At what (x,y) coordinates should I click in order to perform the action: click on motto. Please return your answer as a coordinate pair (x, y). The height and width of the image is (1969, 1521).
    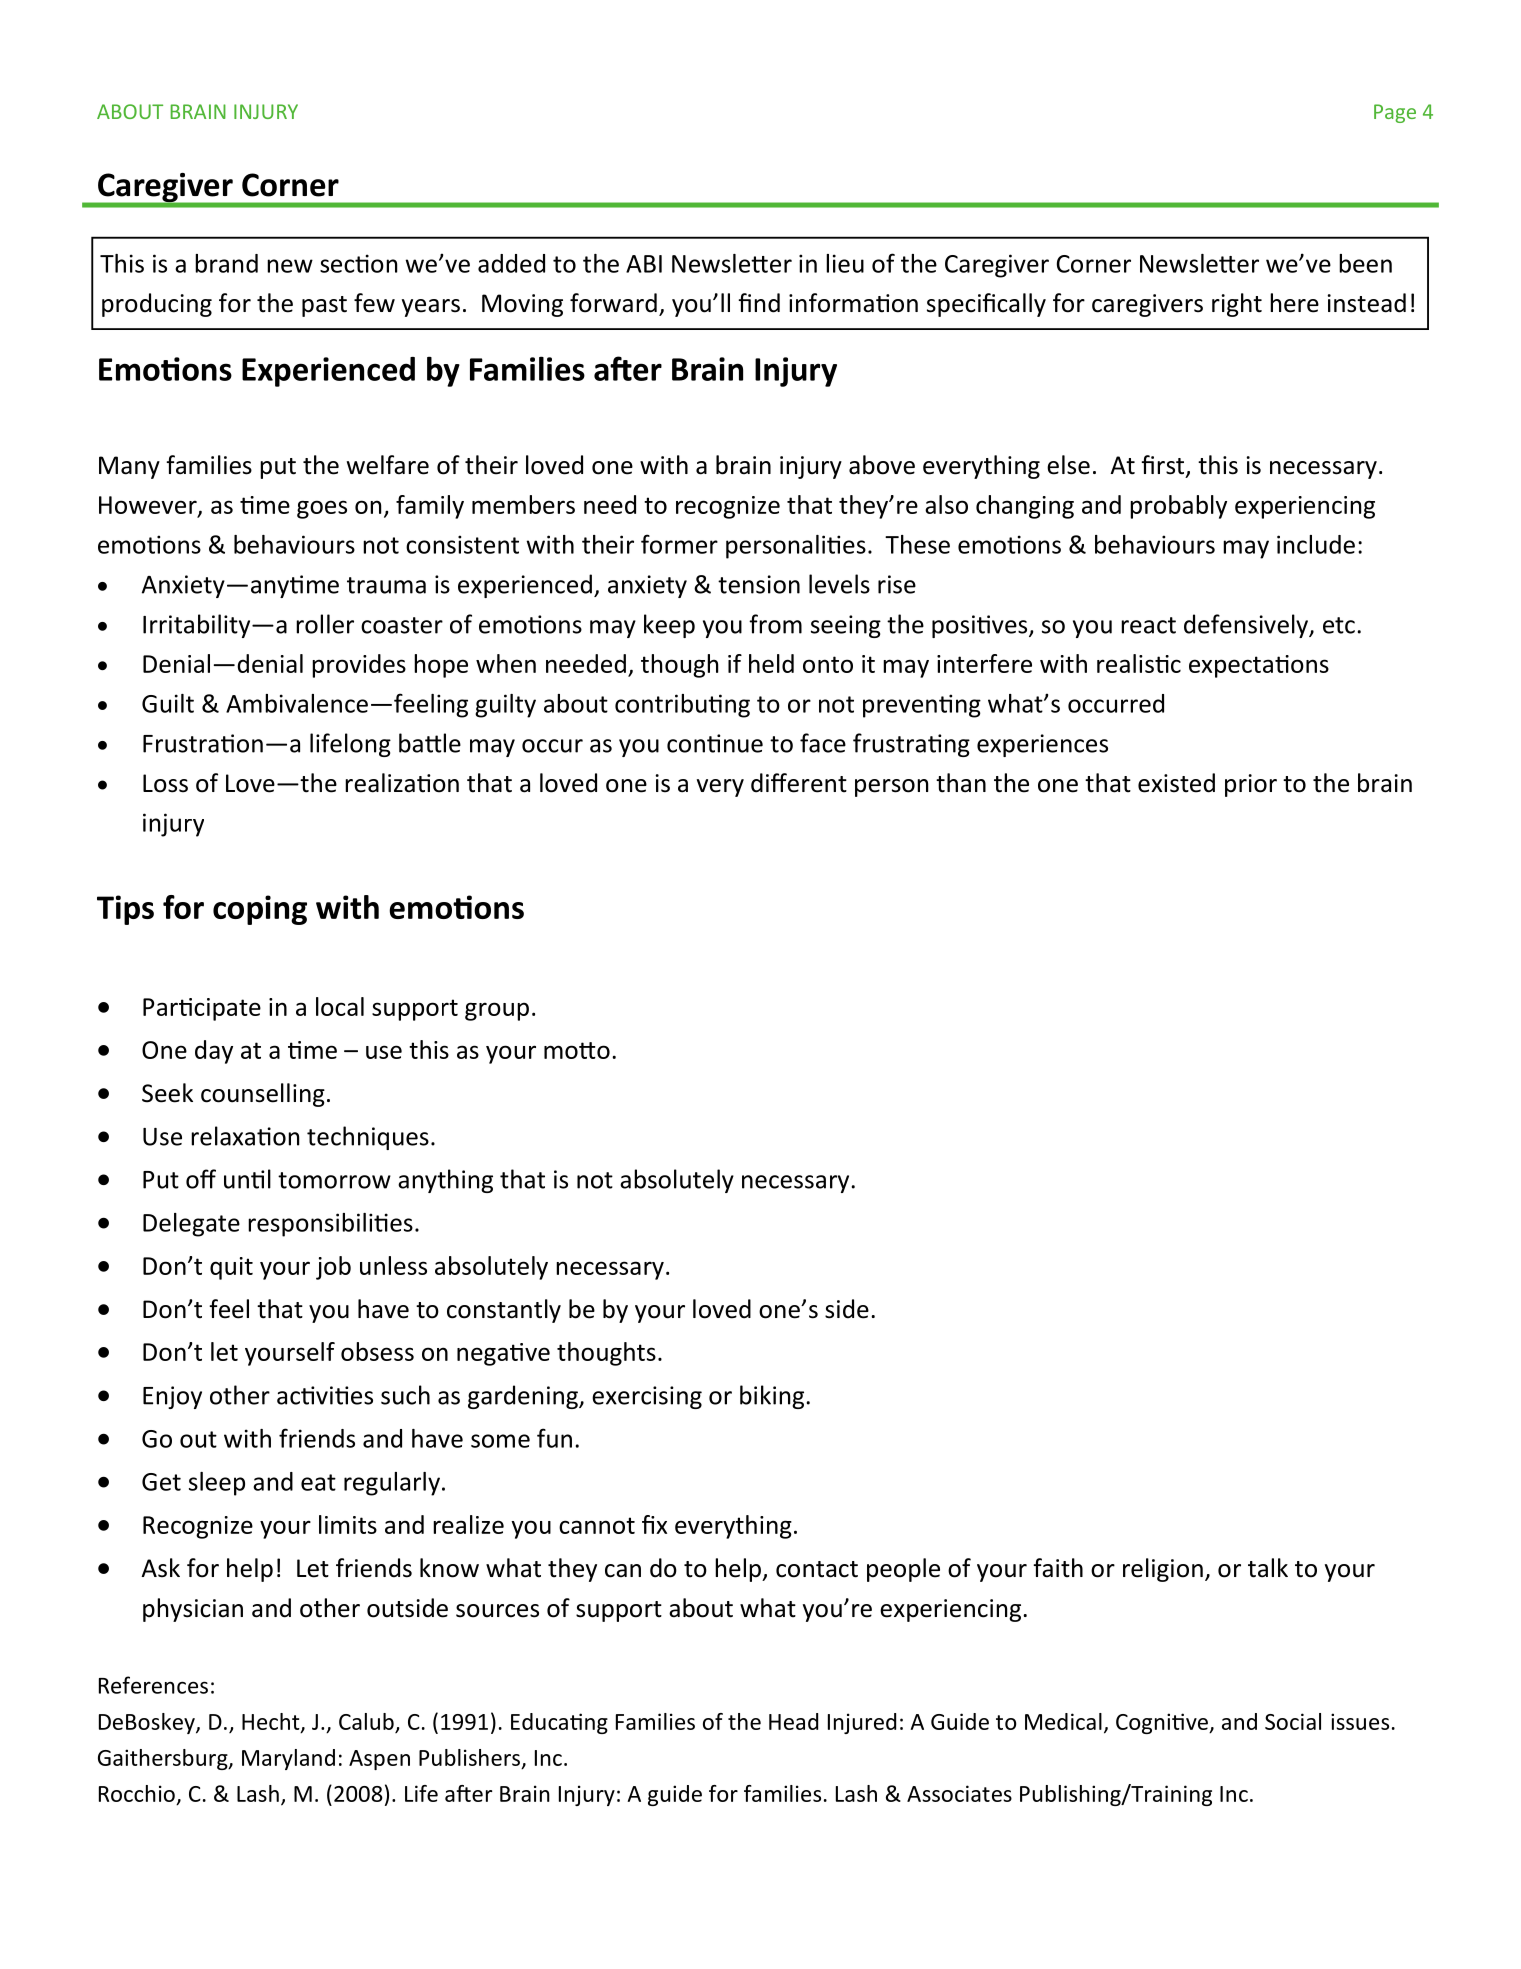
    Looking at the image, I should click on (577, 1050).
